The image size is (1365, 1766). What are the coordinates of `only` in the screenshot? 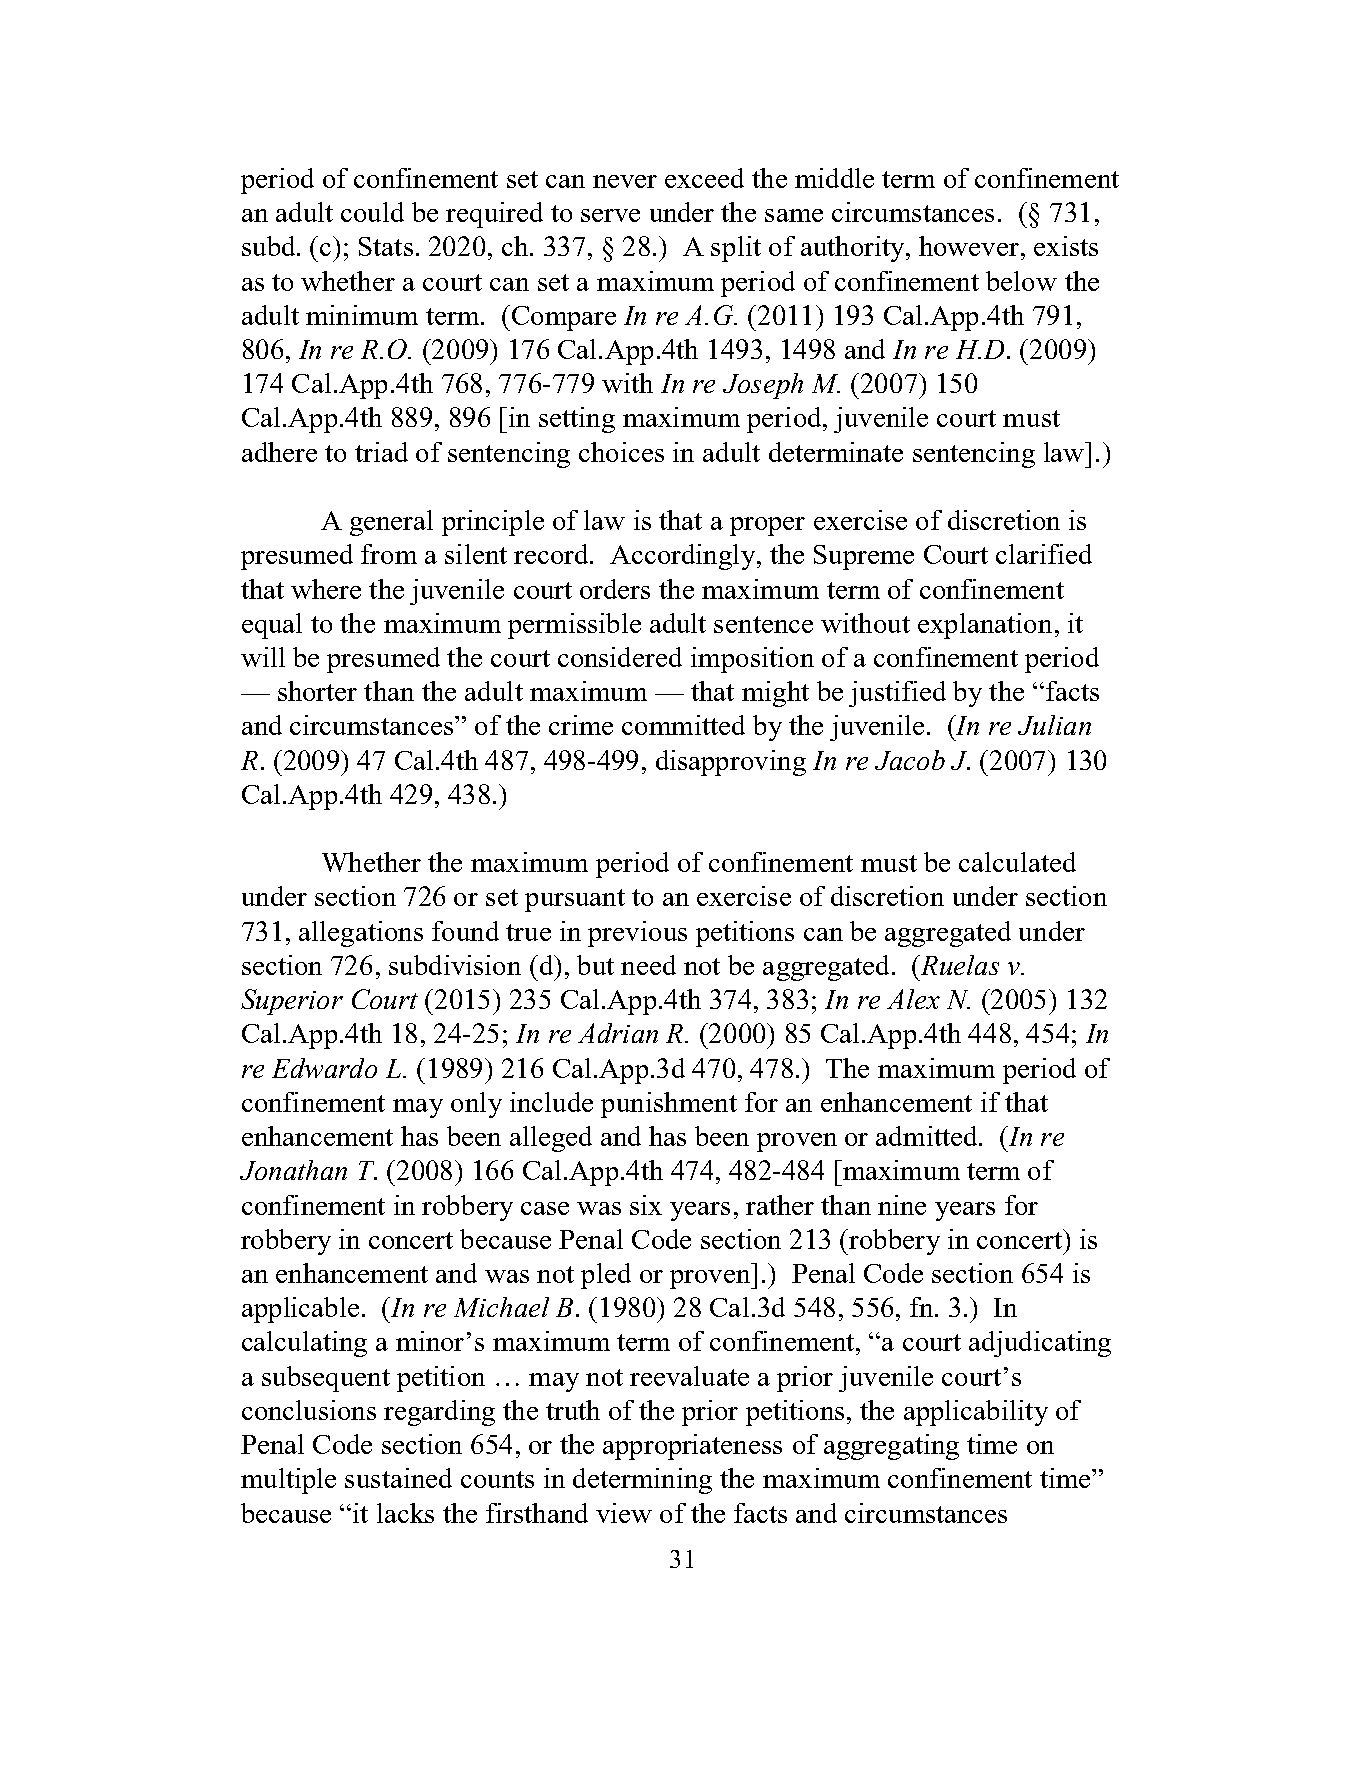 It's located at (476, 1105).
